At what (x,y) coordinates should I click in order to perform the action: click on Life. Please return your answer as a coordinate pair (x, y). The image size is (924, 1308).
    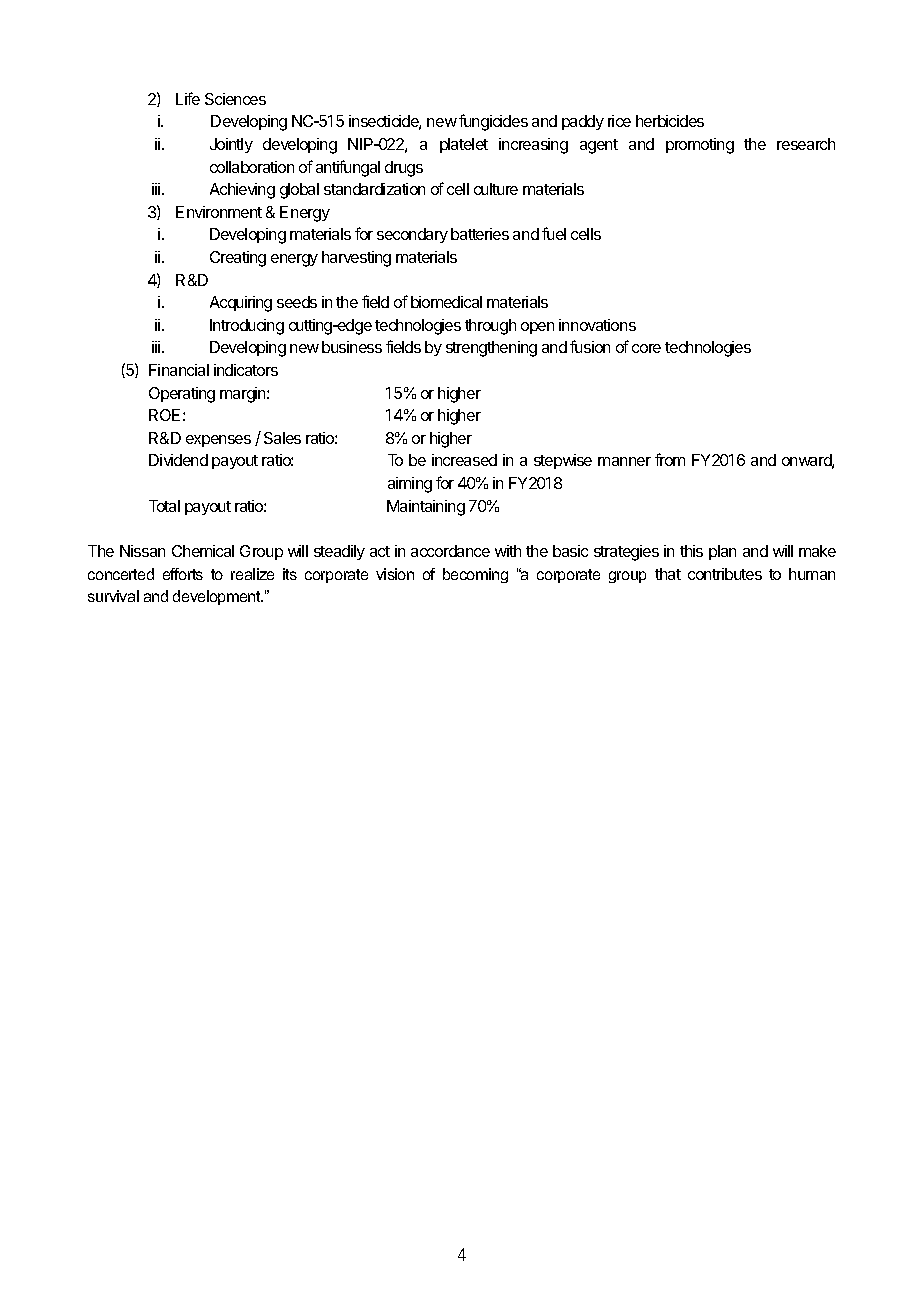
    Looking at the image, I should click on (188, 98).
